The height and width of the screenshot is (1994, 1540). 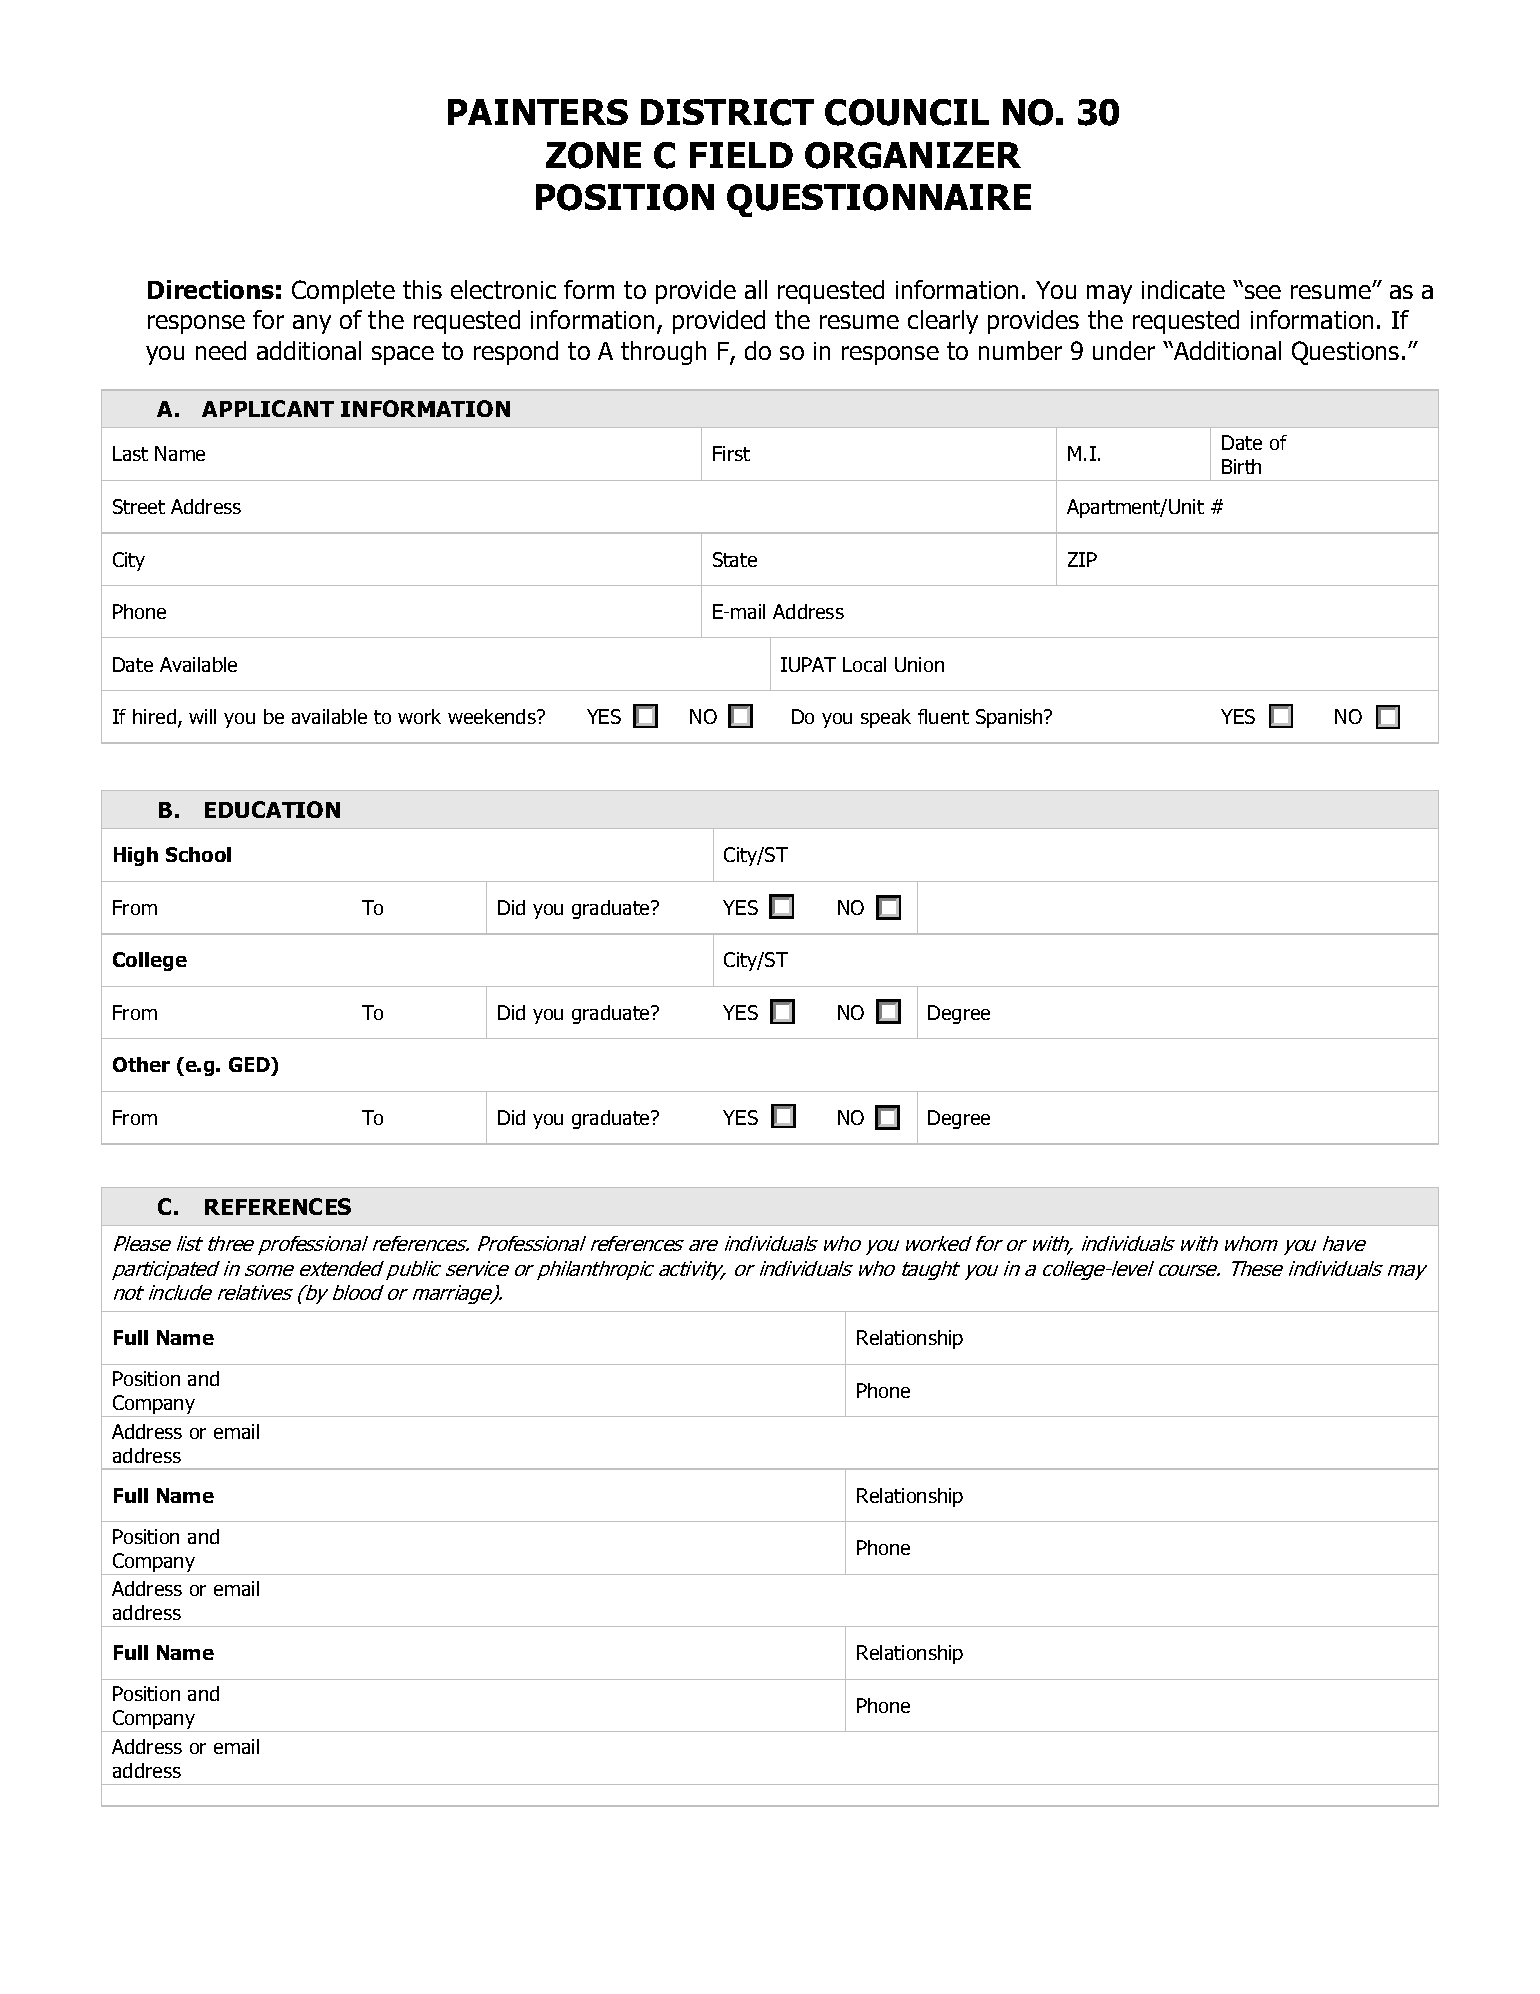 I want to click on EDUCATION, so click(x=272, y=809).
